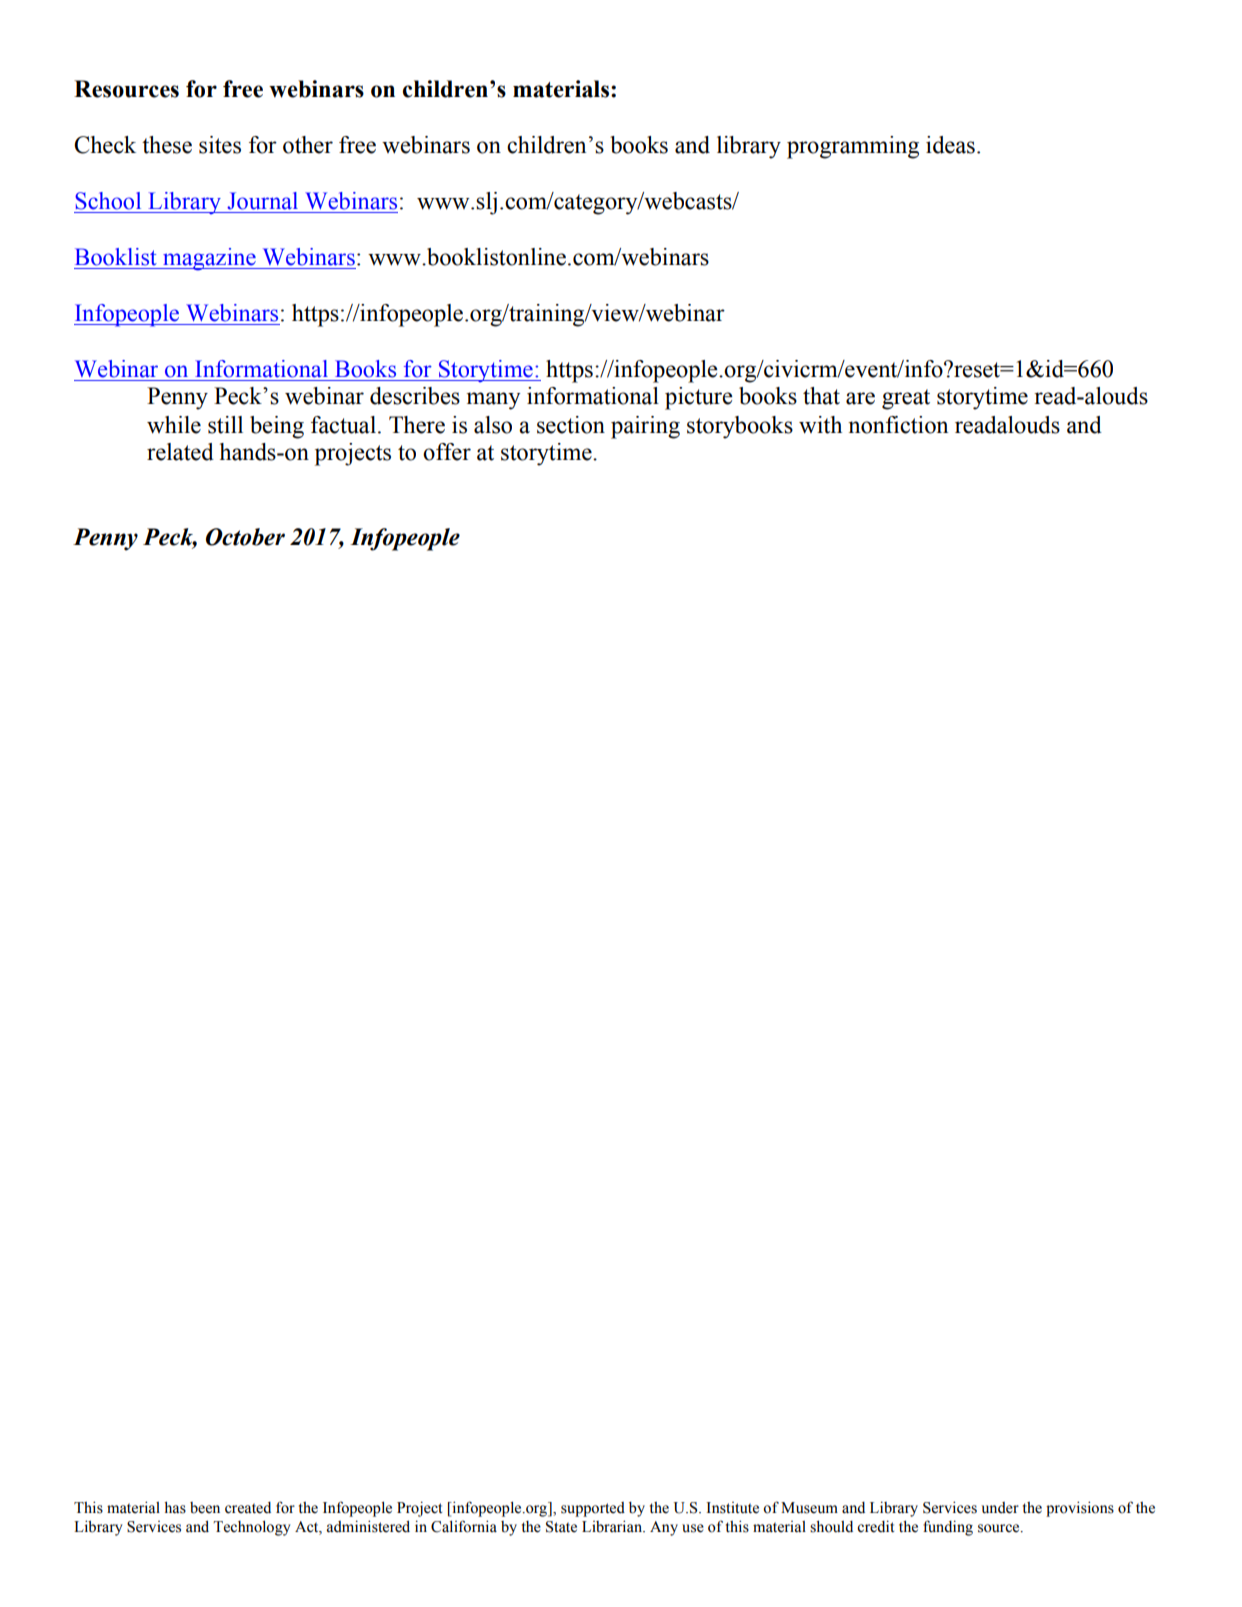  Describe the element at coordinates (571, 425) in the document. I see `section` at that location.
